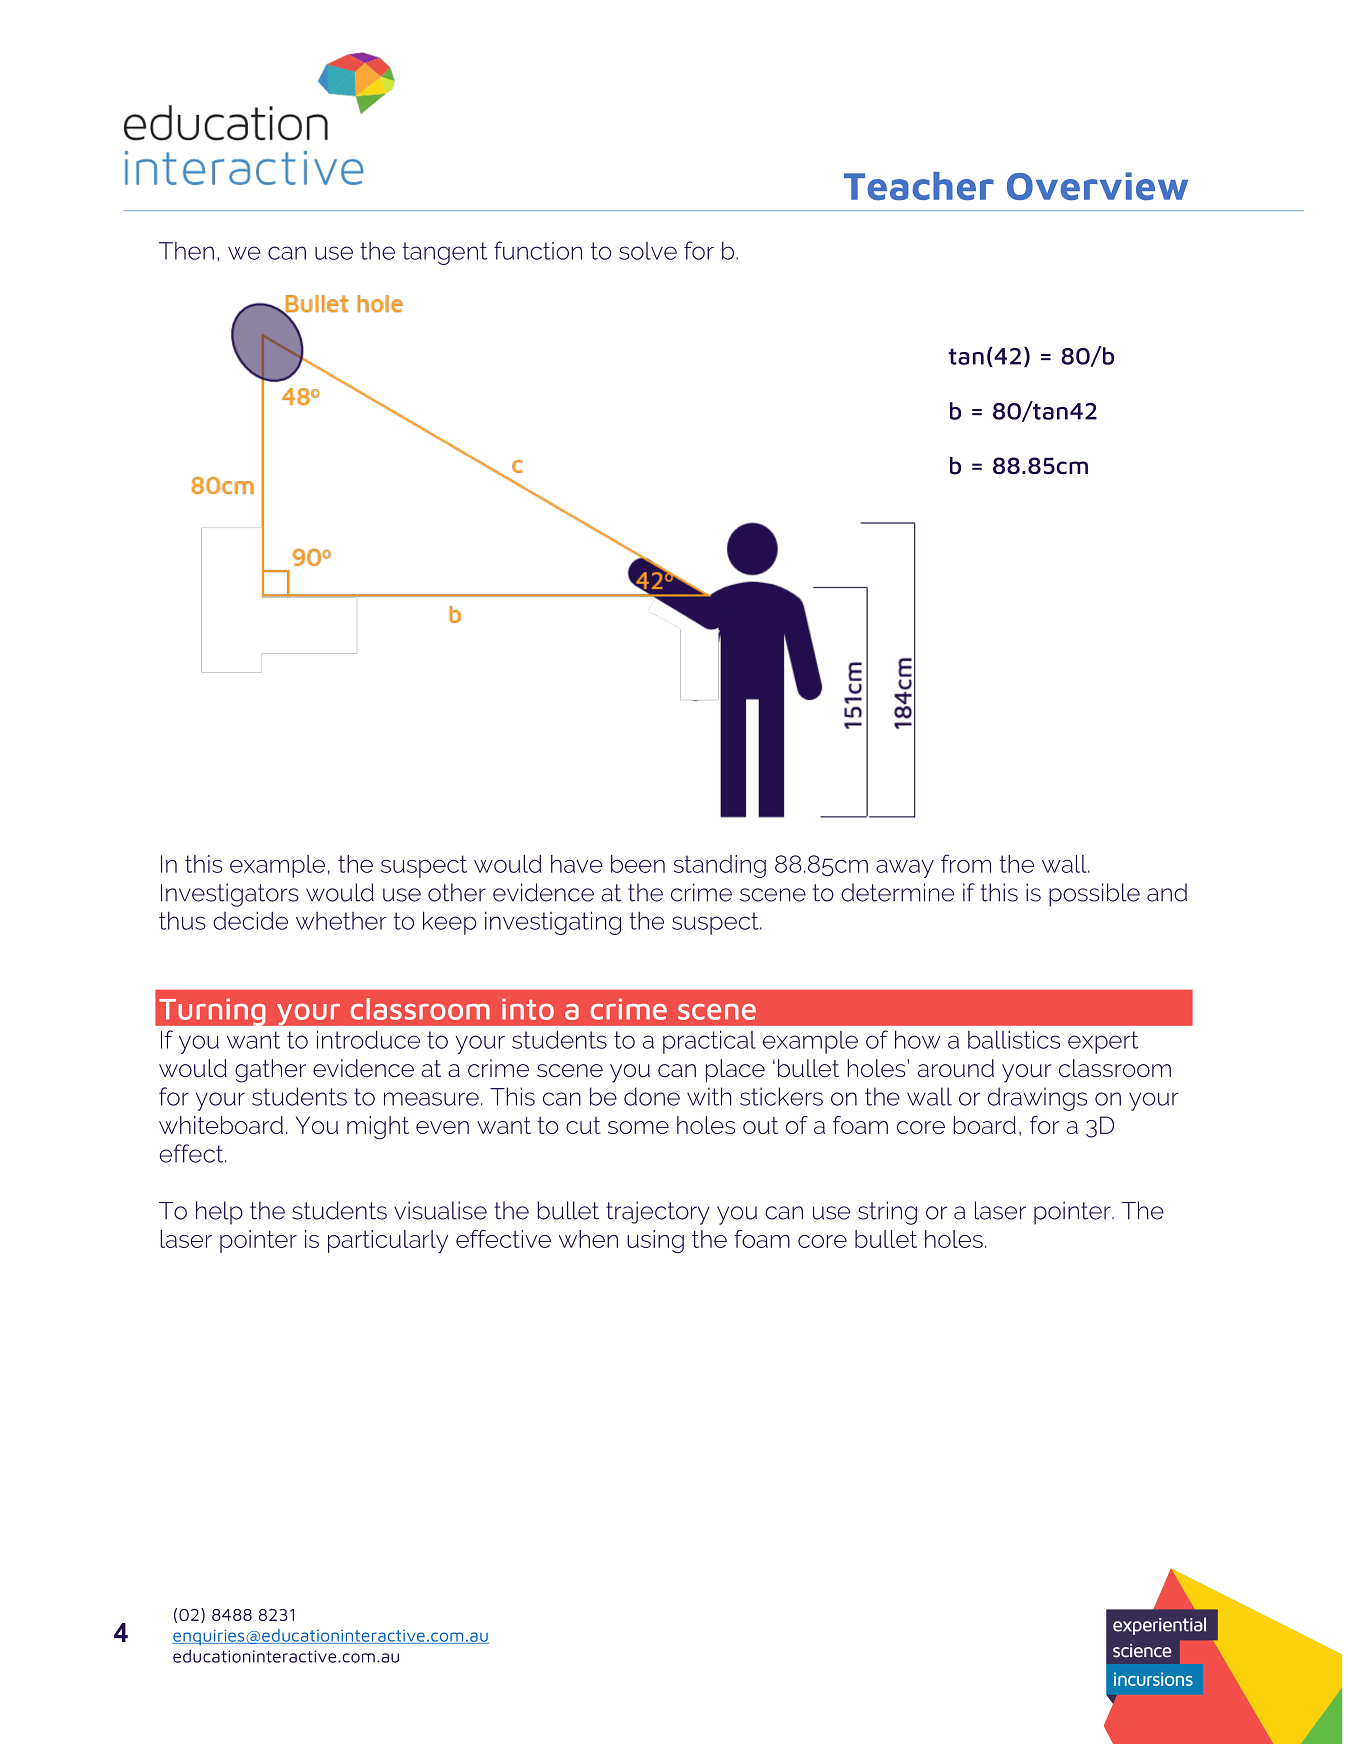 Image resolution: width=1348 pixels, height=1744 pixels. I want to click on string, so click(887, 1213).
